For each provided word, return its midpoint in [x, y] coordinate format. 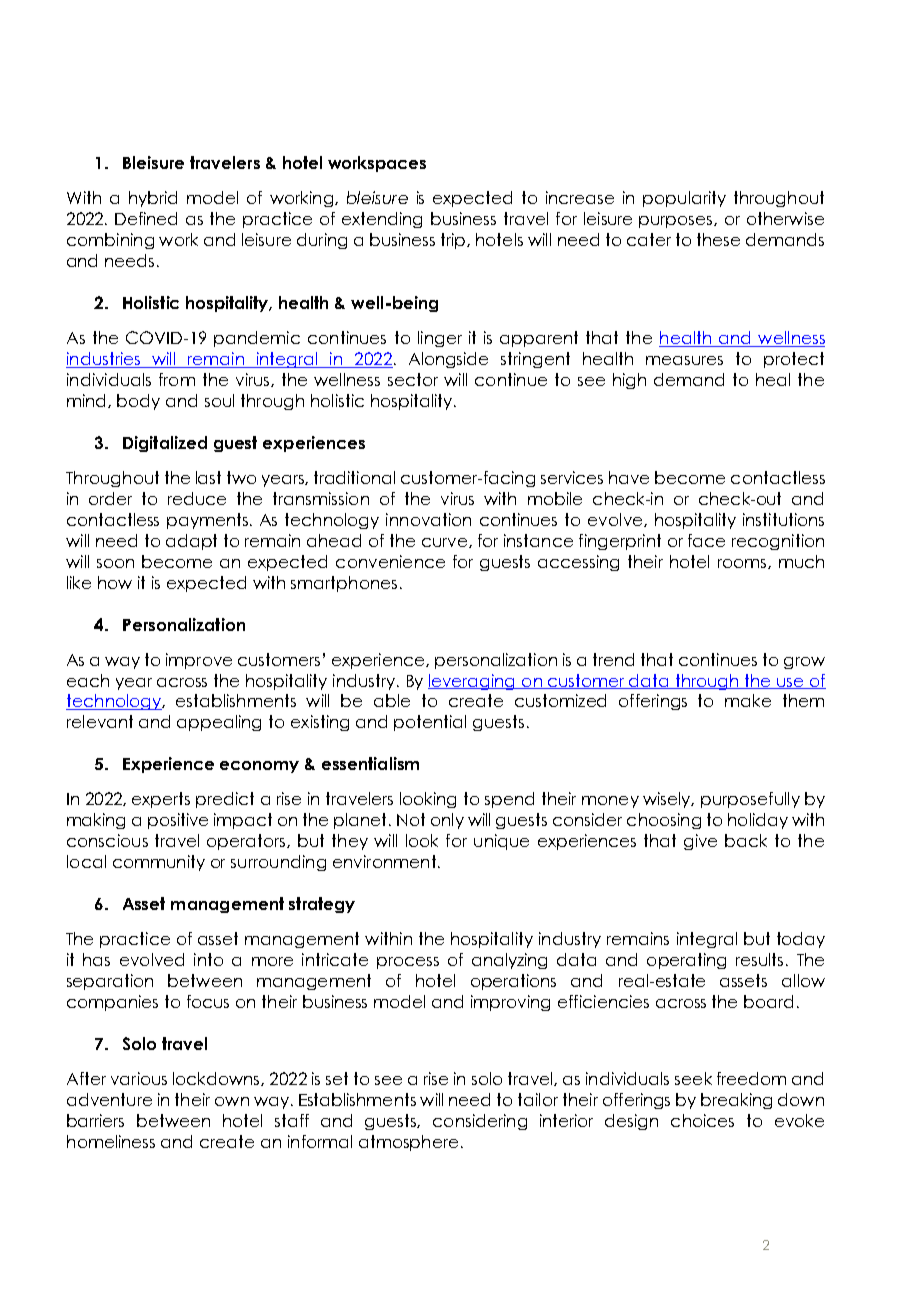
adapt [191, 542]
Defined [146, 218]
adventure [109, 1099]
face [706, 540]
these [718, 239]
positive [178, 821]
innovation [428, 519]
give [700, 842]
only [447, 821]
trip [454, 241]
